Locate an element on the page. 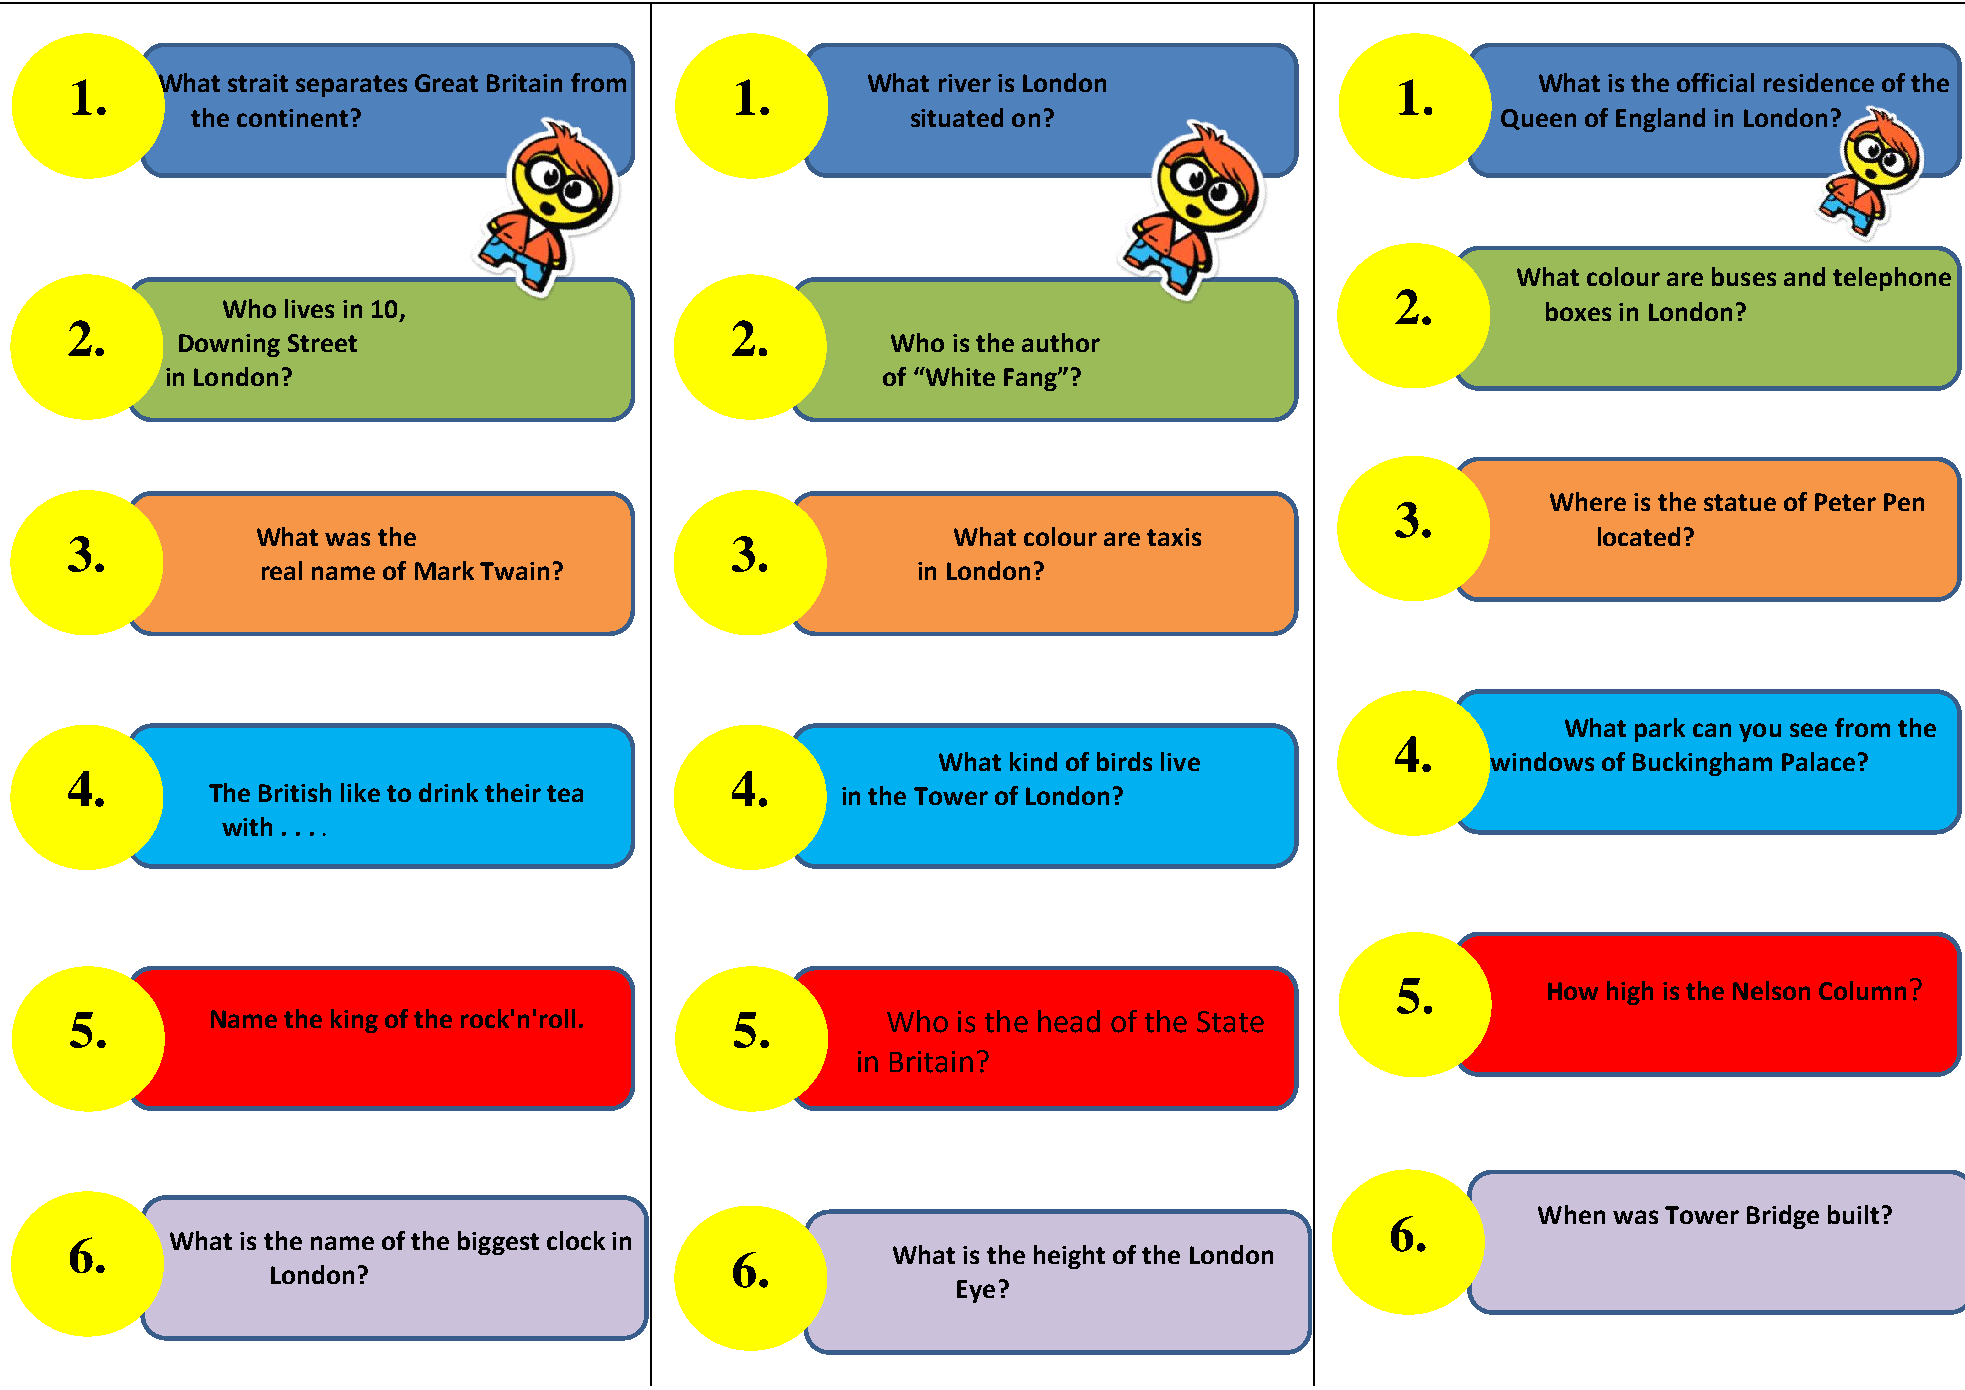 The height and width of the image is (1390, 1965). Fang is located at coordinates (1031, 379).
